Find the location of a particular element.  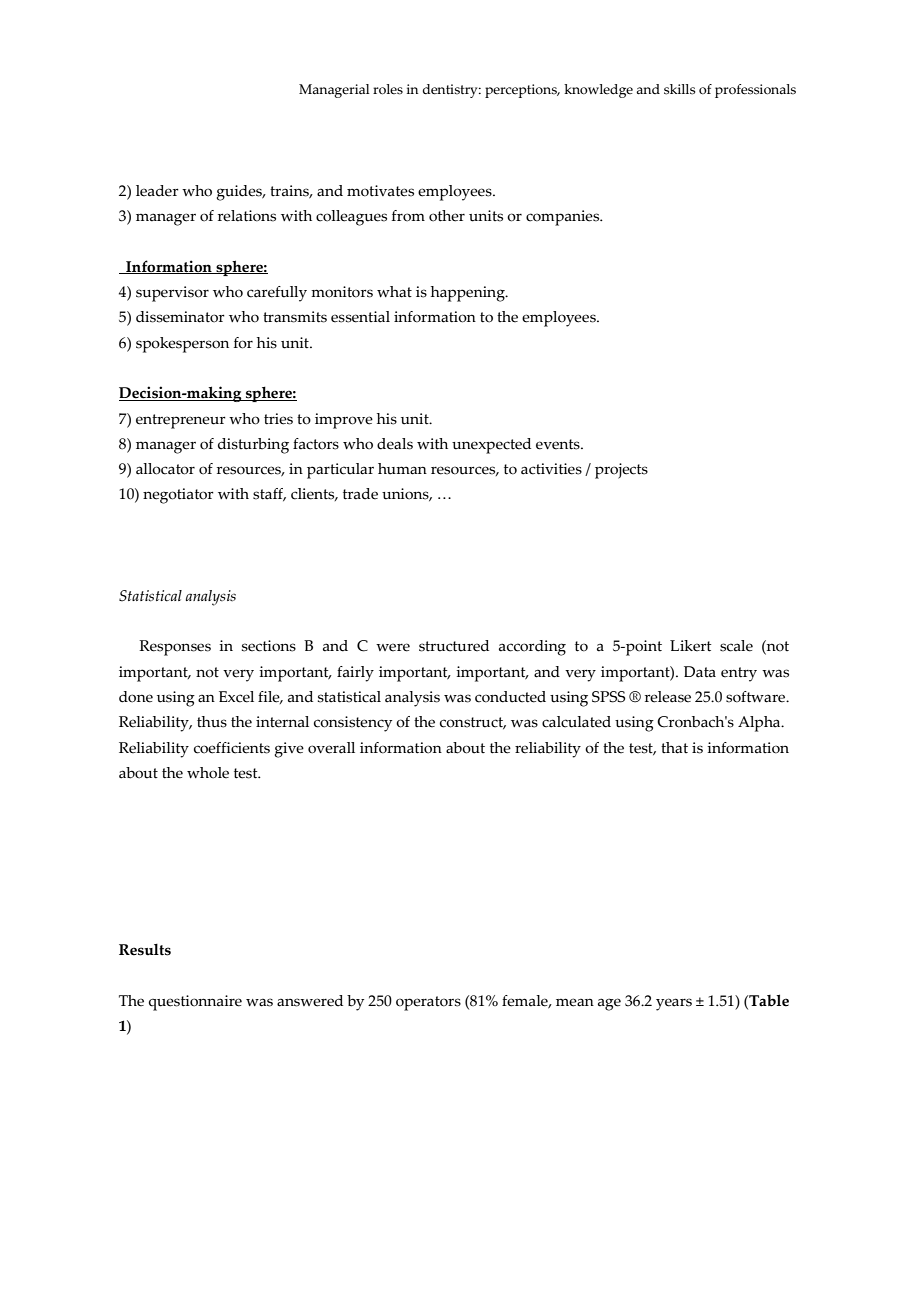

projects is located at coordinates (621, 471).
